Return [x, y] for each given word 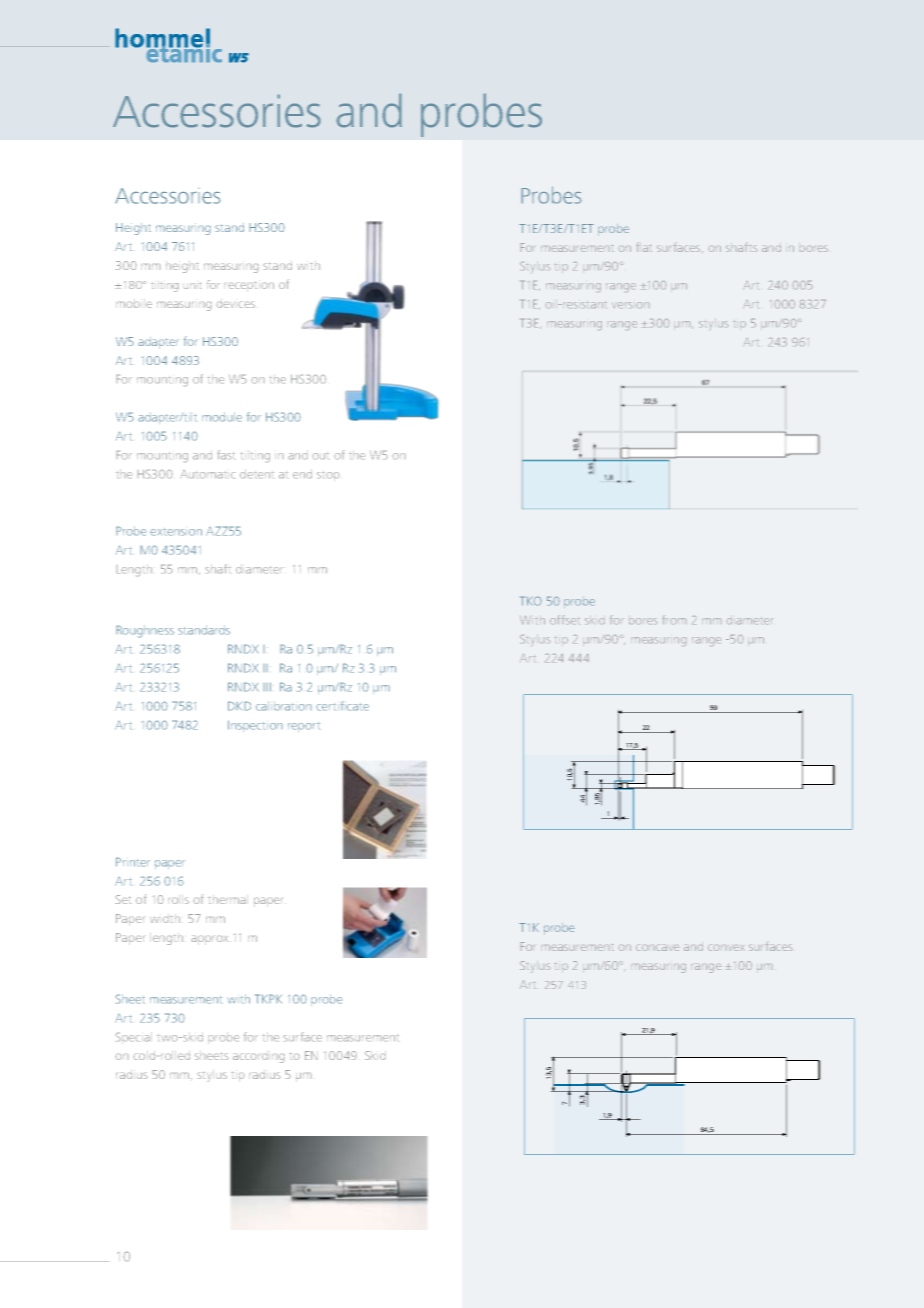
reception [249, 286]
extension [176, 532]
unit [192, 285]
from [674, 620]
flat [644, 247]
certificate [342, 706]
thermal [228, 899]
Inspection [255, 726]
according [259, 1057]
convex [726, 948]
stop [328, 476]
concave [657, 948]
